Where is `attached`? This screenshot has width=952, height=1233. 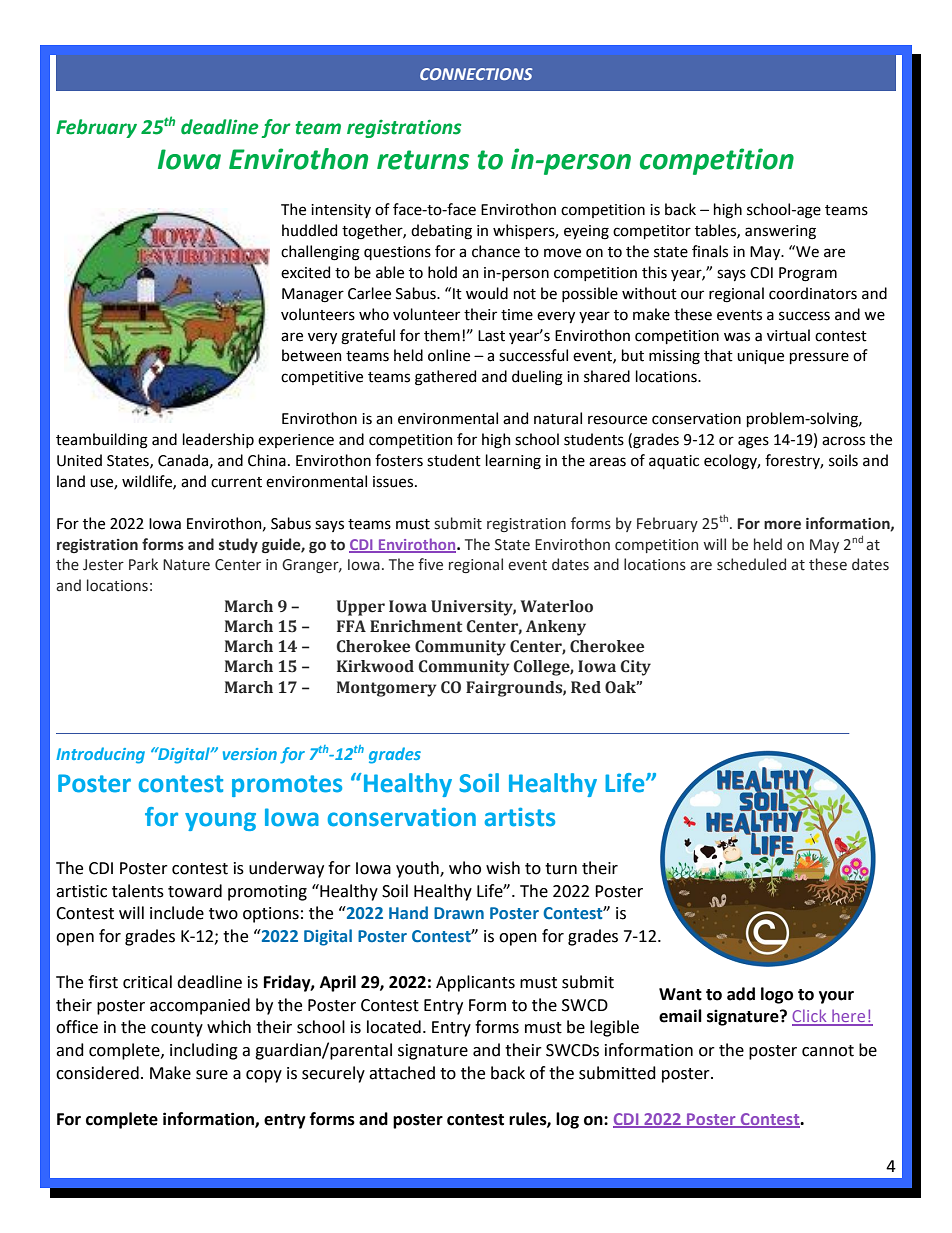 attached is located at coordinates (402, 1073).
